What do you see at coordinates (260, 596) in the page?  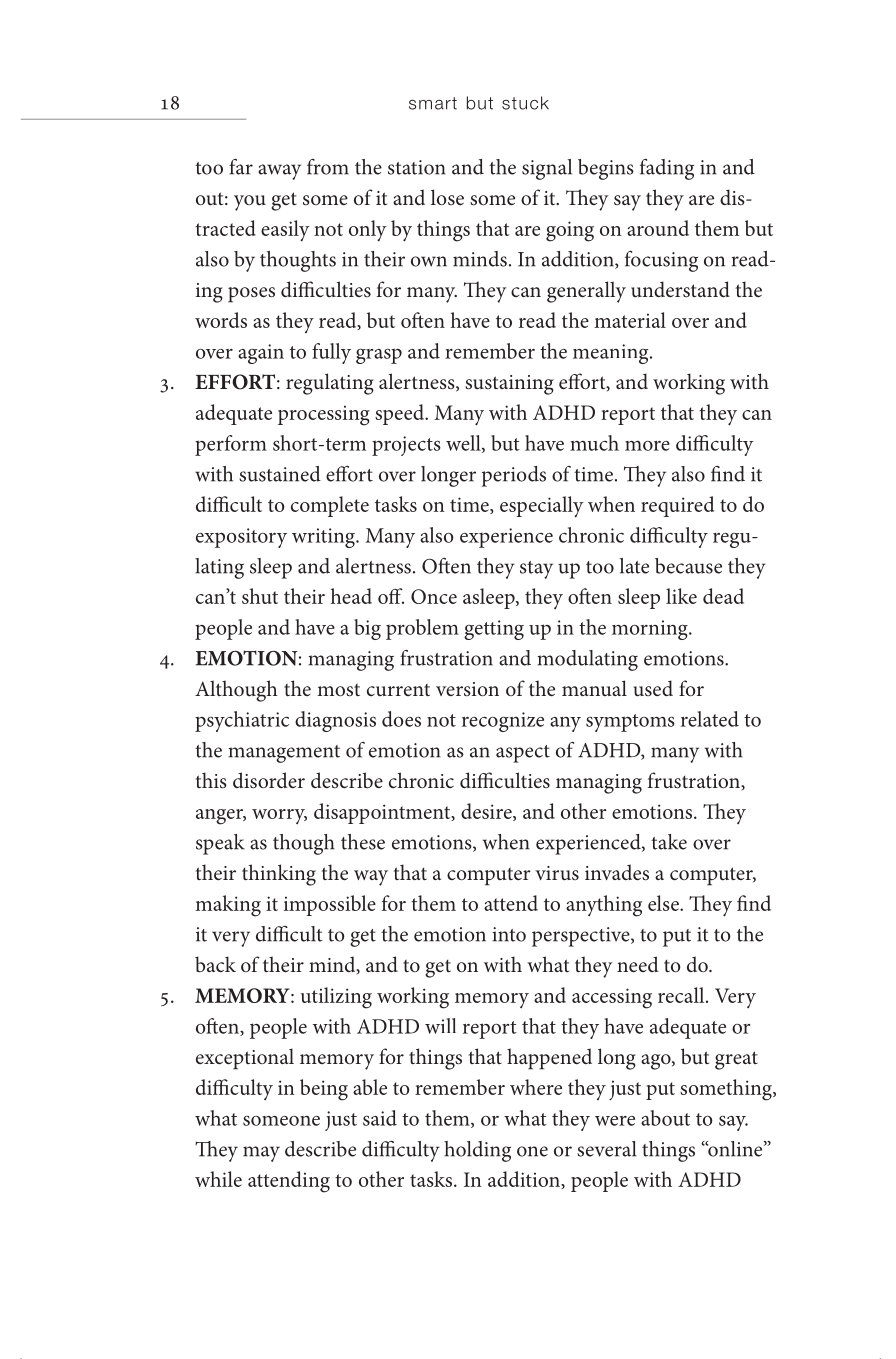 I see `shut` at bounding box center [260, 596].
